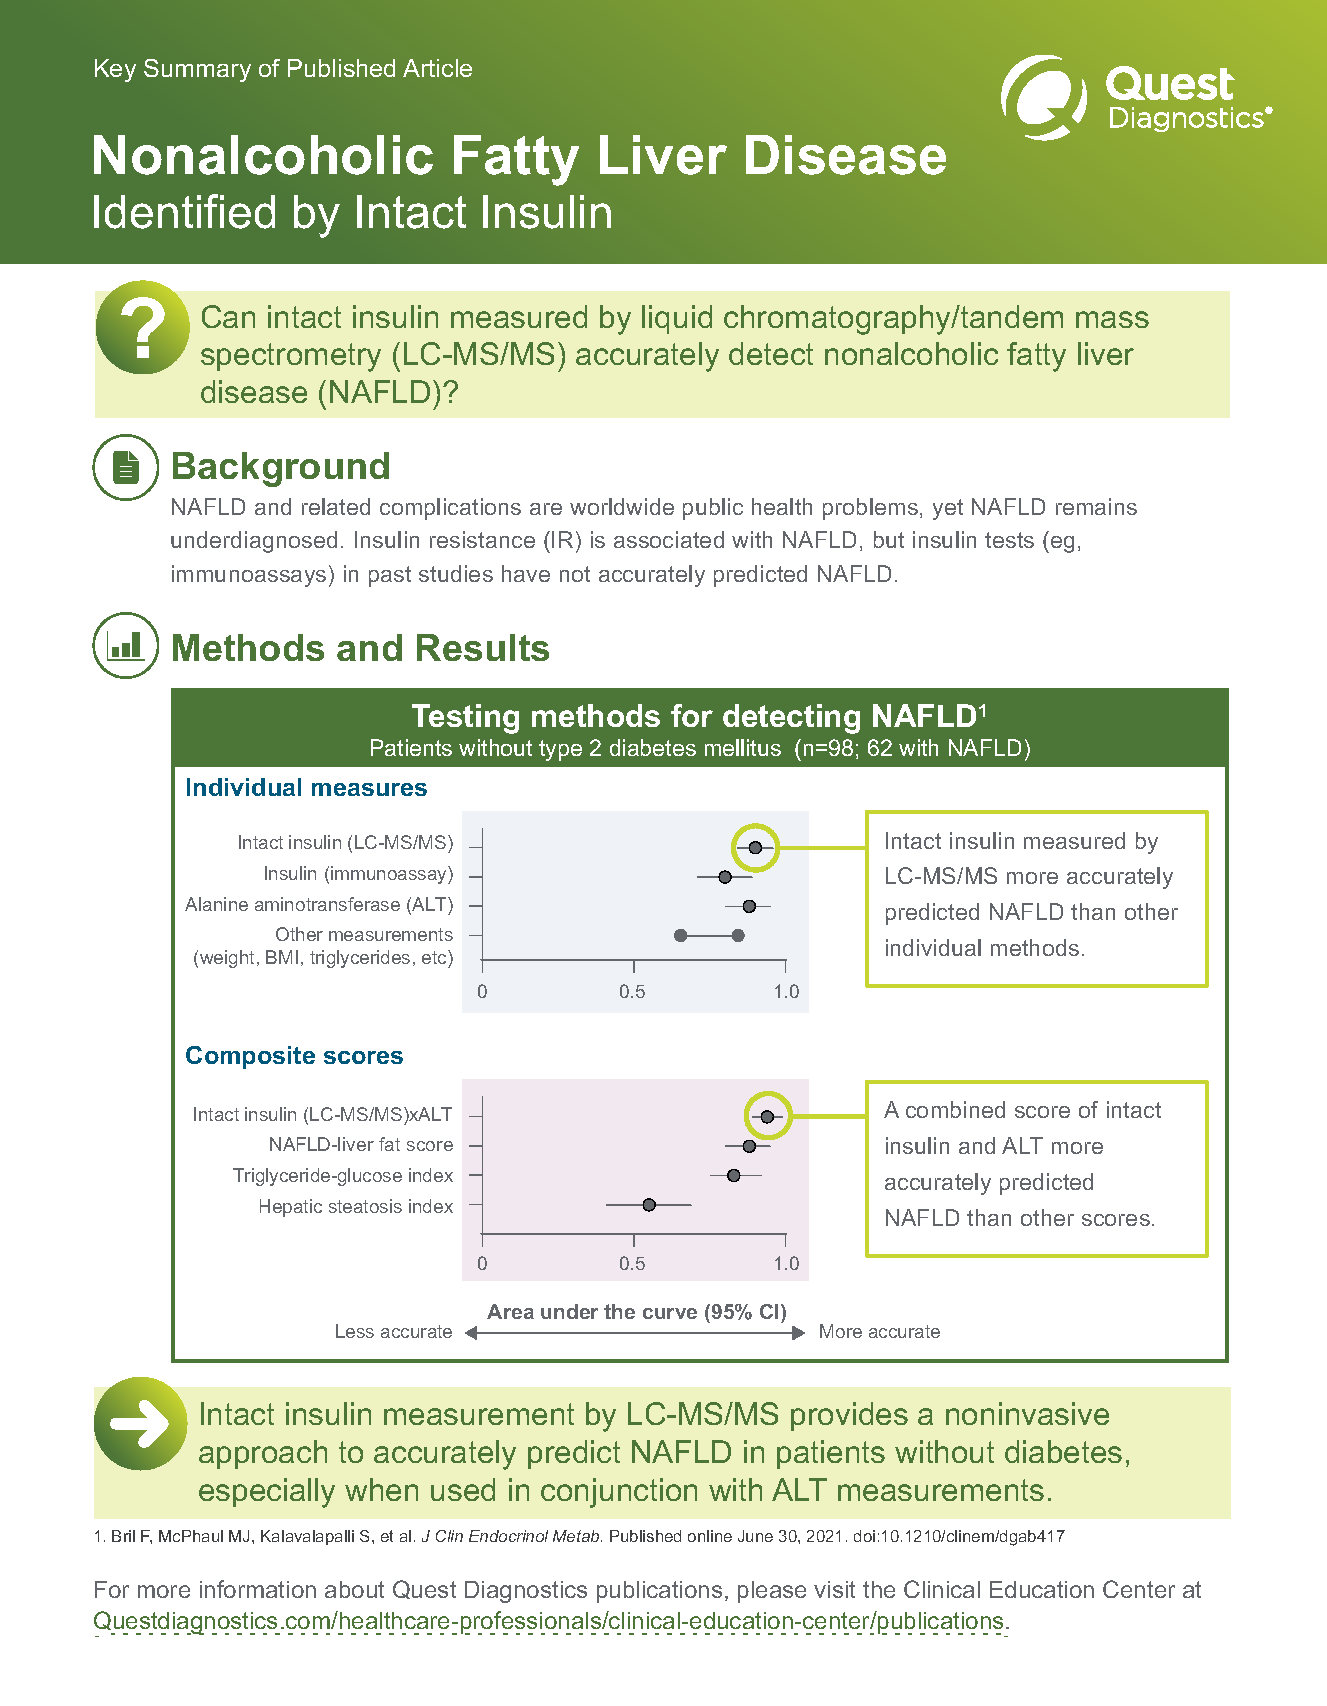  Describe the element at coordinates (1009, 540) in the page. I see `tests` at that location.
